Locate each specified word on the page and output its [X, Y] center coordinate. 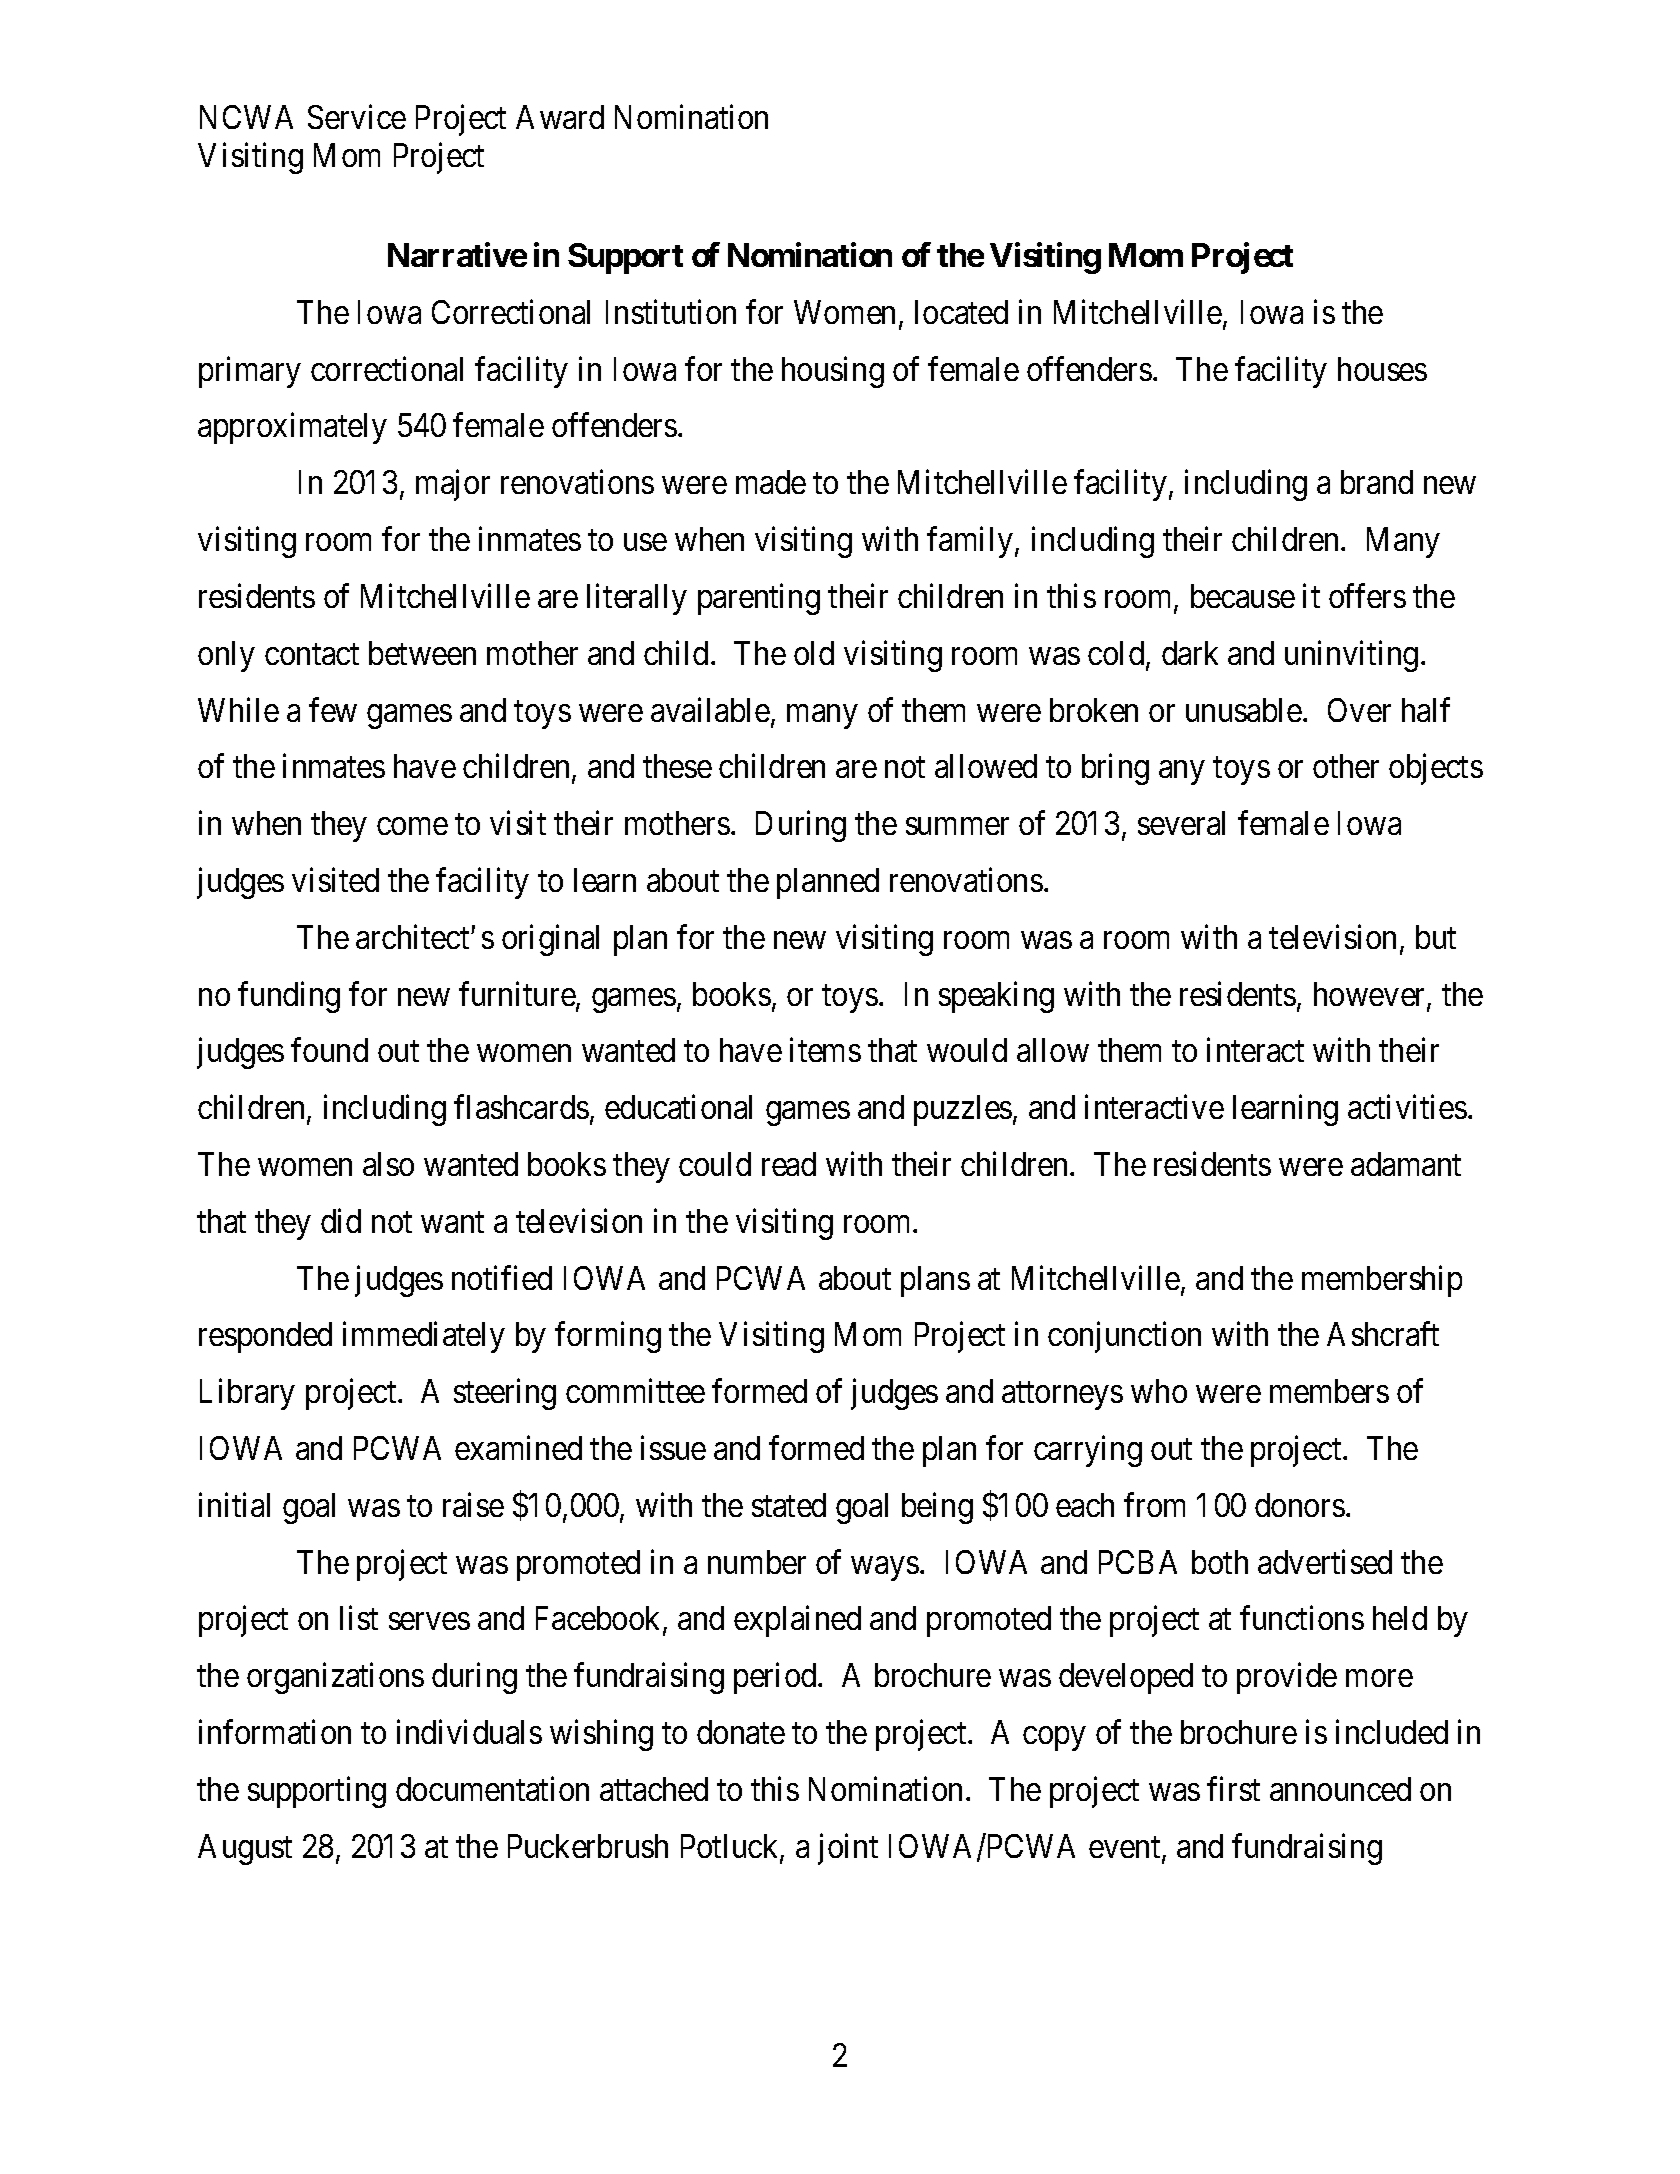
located [961, 312]
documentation [492, 1788]
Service [357, 116]
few [333, 709]
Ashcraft [1383, 1334]
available [710, 709]
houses [1382, 369]
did [341, 1220]
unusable [1244, 710]
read [789, 1164]
